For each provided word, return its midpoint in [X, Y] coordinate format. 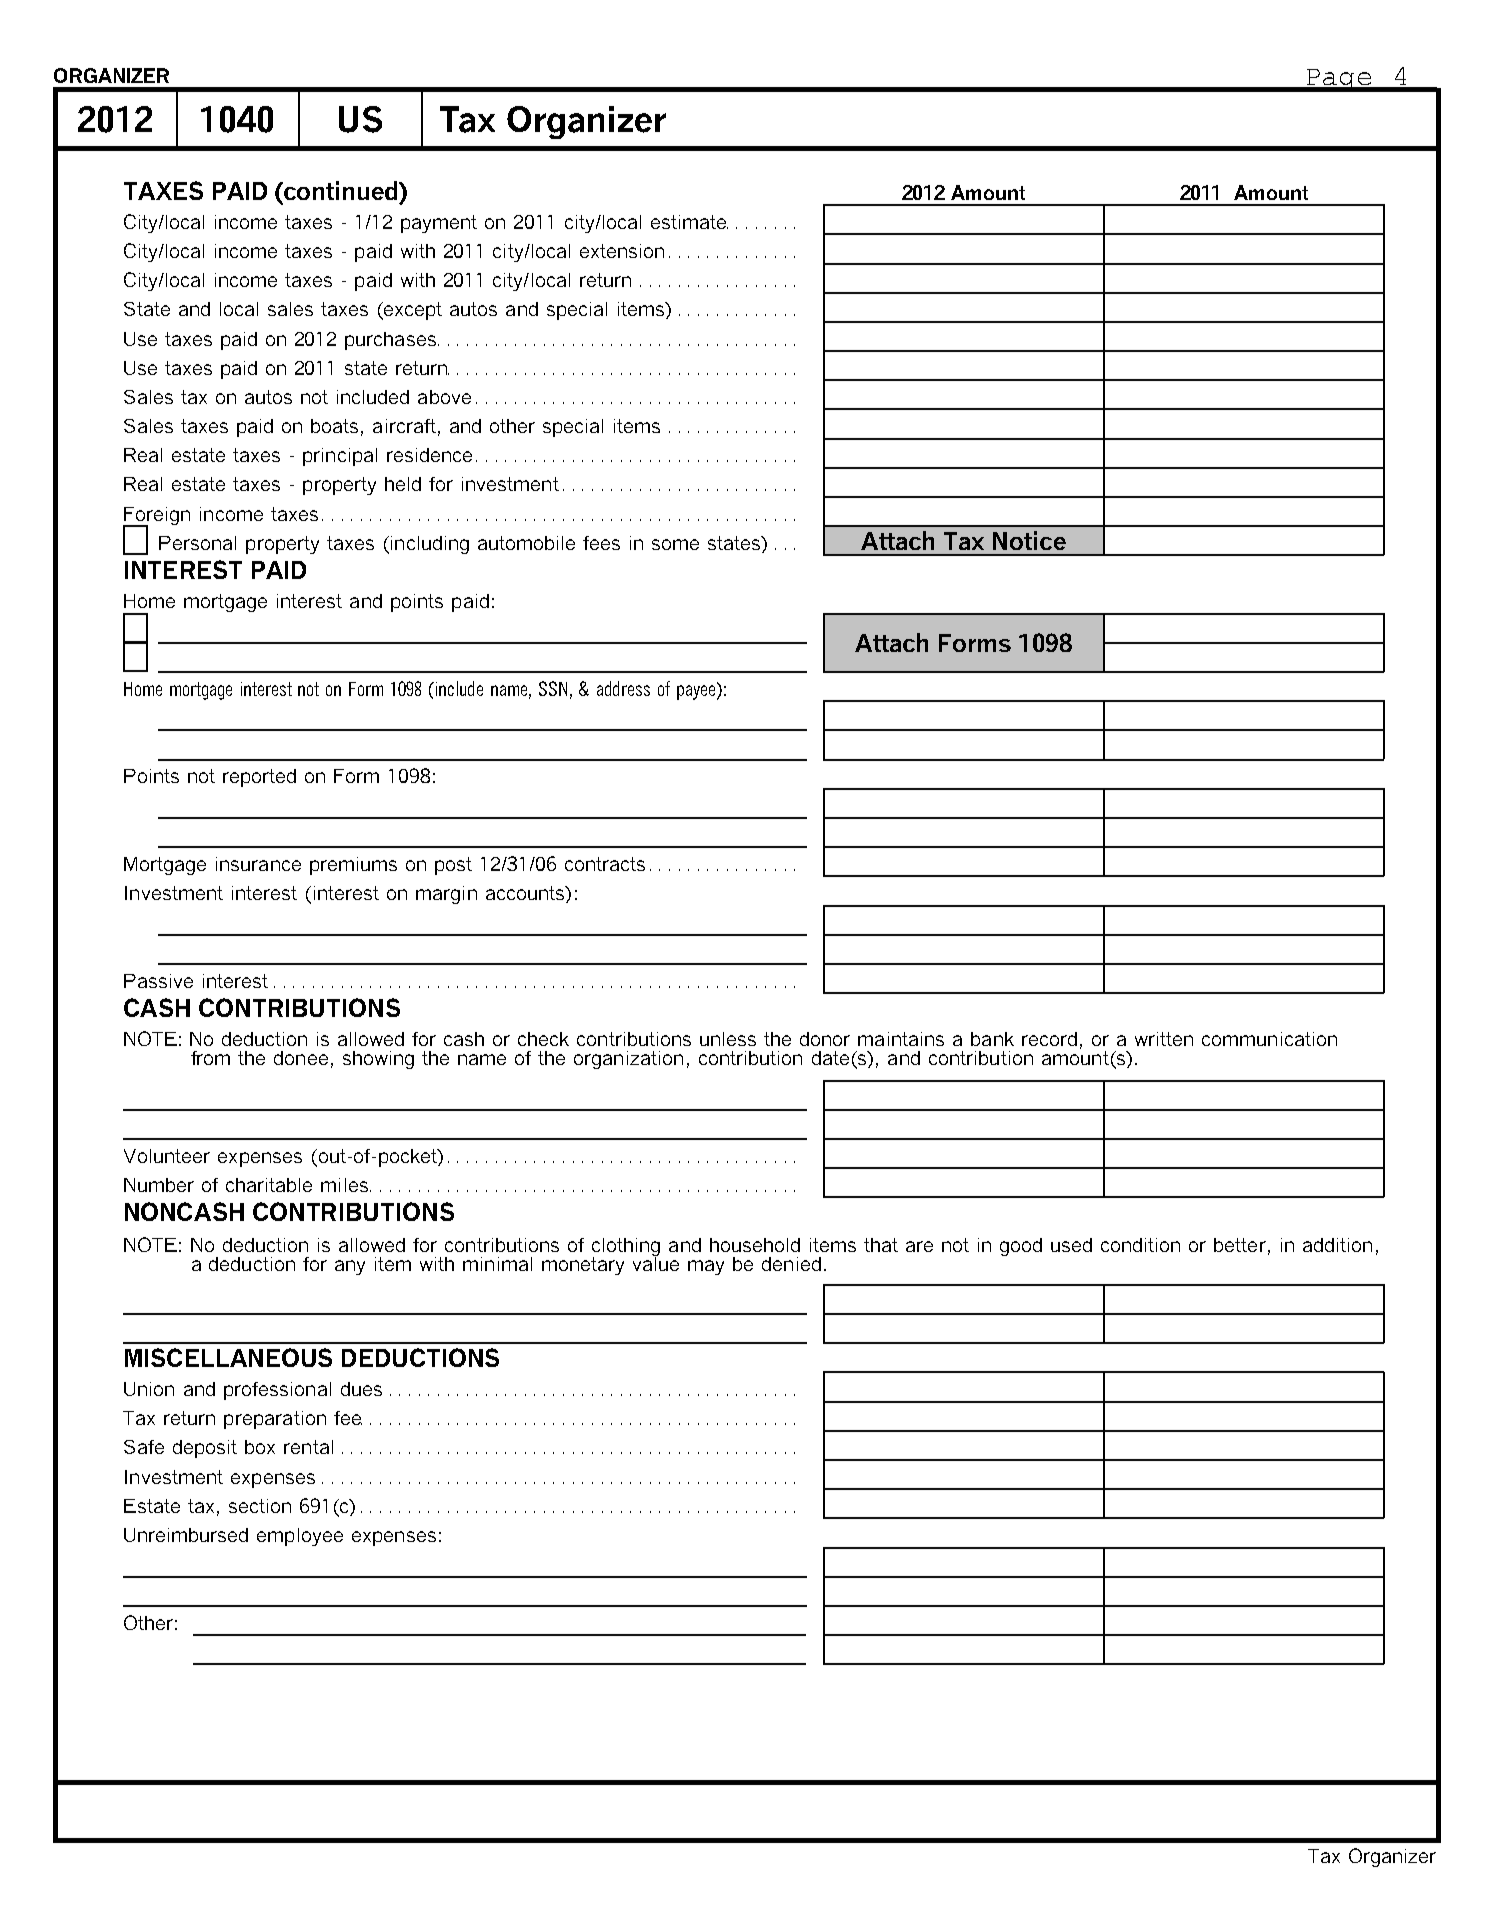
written [1164, 1039]
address [623, 688]
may [706, 1267]
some [675, 544]
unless [728, 1039]
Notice [1029, 540]
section [260, 1506]
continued [341, 190]
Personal [197, 543]
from [210, 1058]
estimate [689, 222]
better [1240, 1245]
